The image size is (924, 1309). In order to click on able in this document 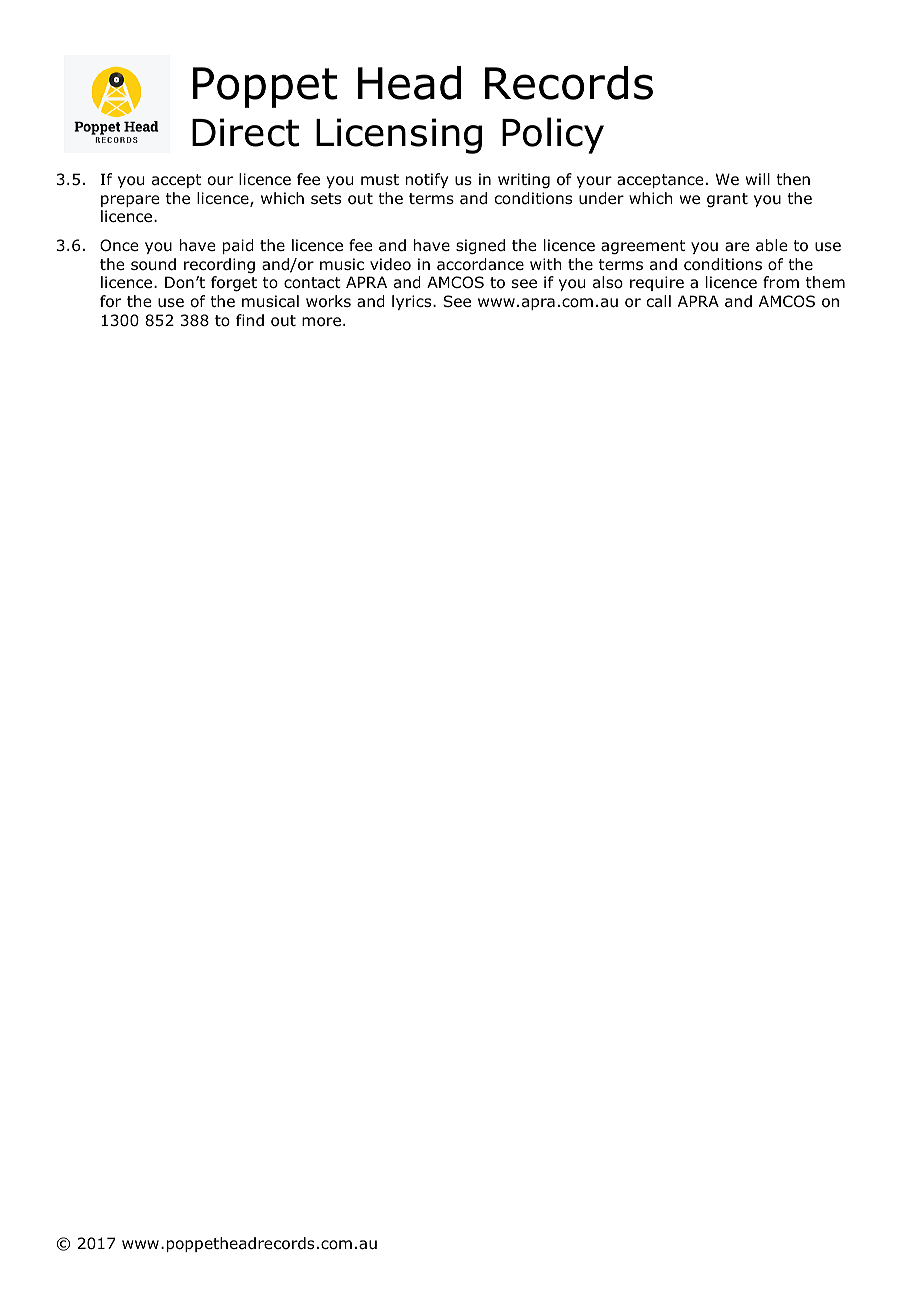, I will do `click(771, 245)`.
